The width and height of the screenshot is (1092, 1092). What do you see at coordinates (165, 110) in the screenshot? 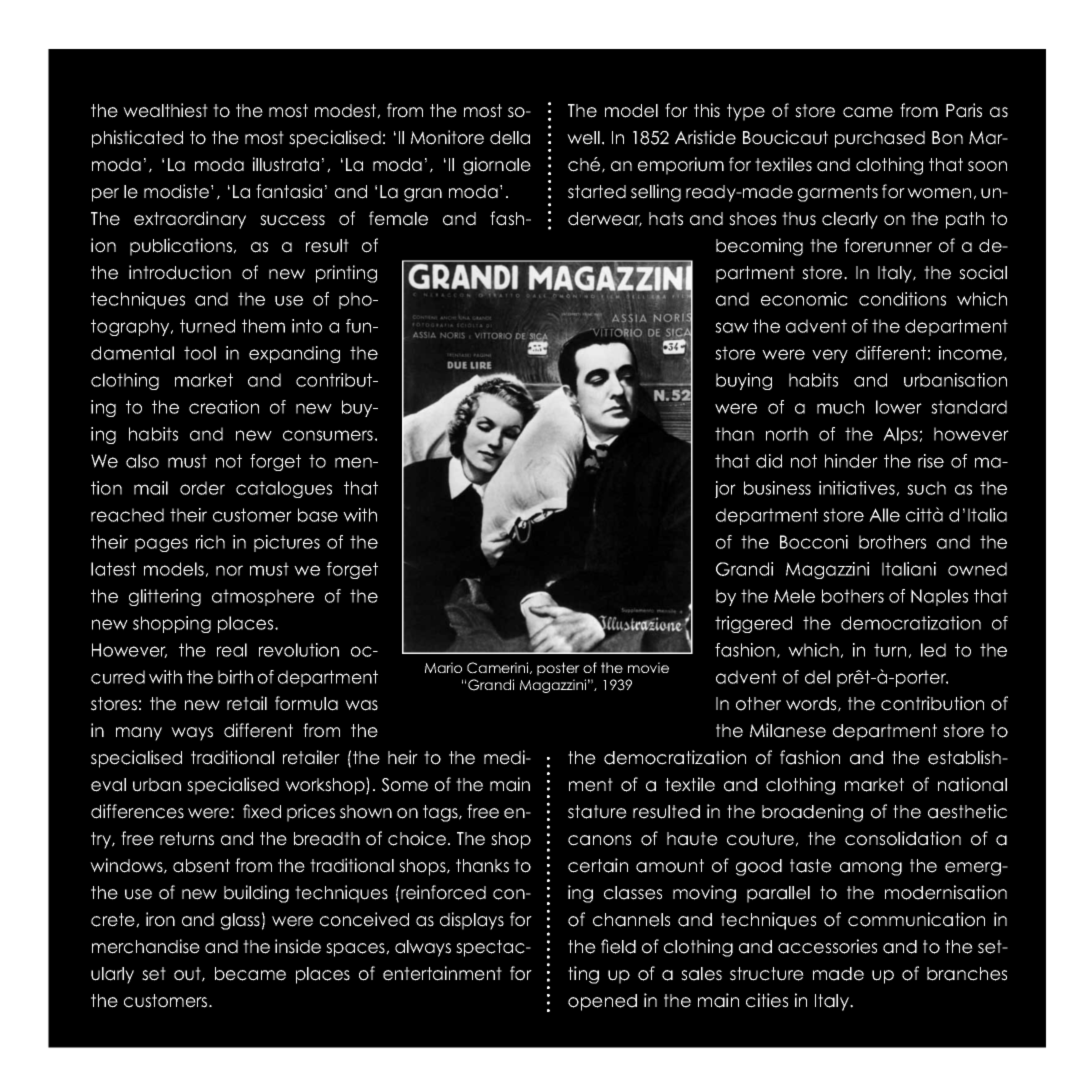
I see `wealthiest` at bounding box center [165, 110].
